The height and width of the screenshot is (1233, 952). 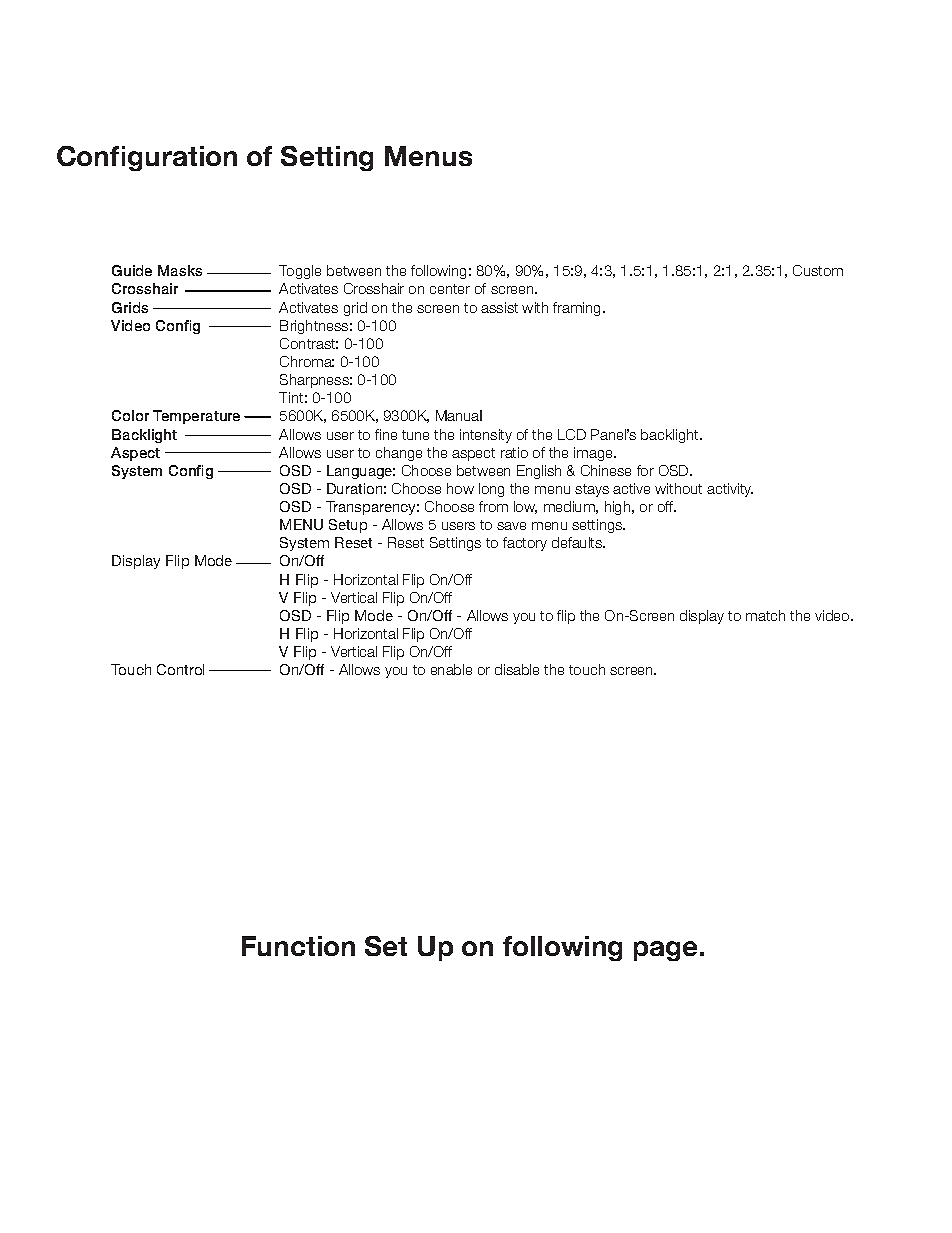 I want to click on center, so click(x=450, y=289).
